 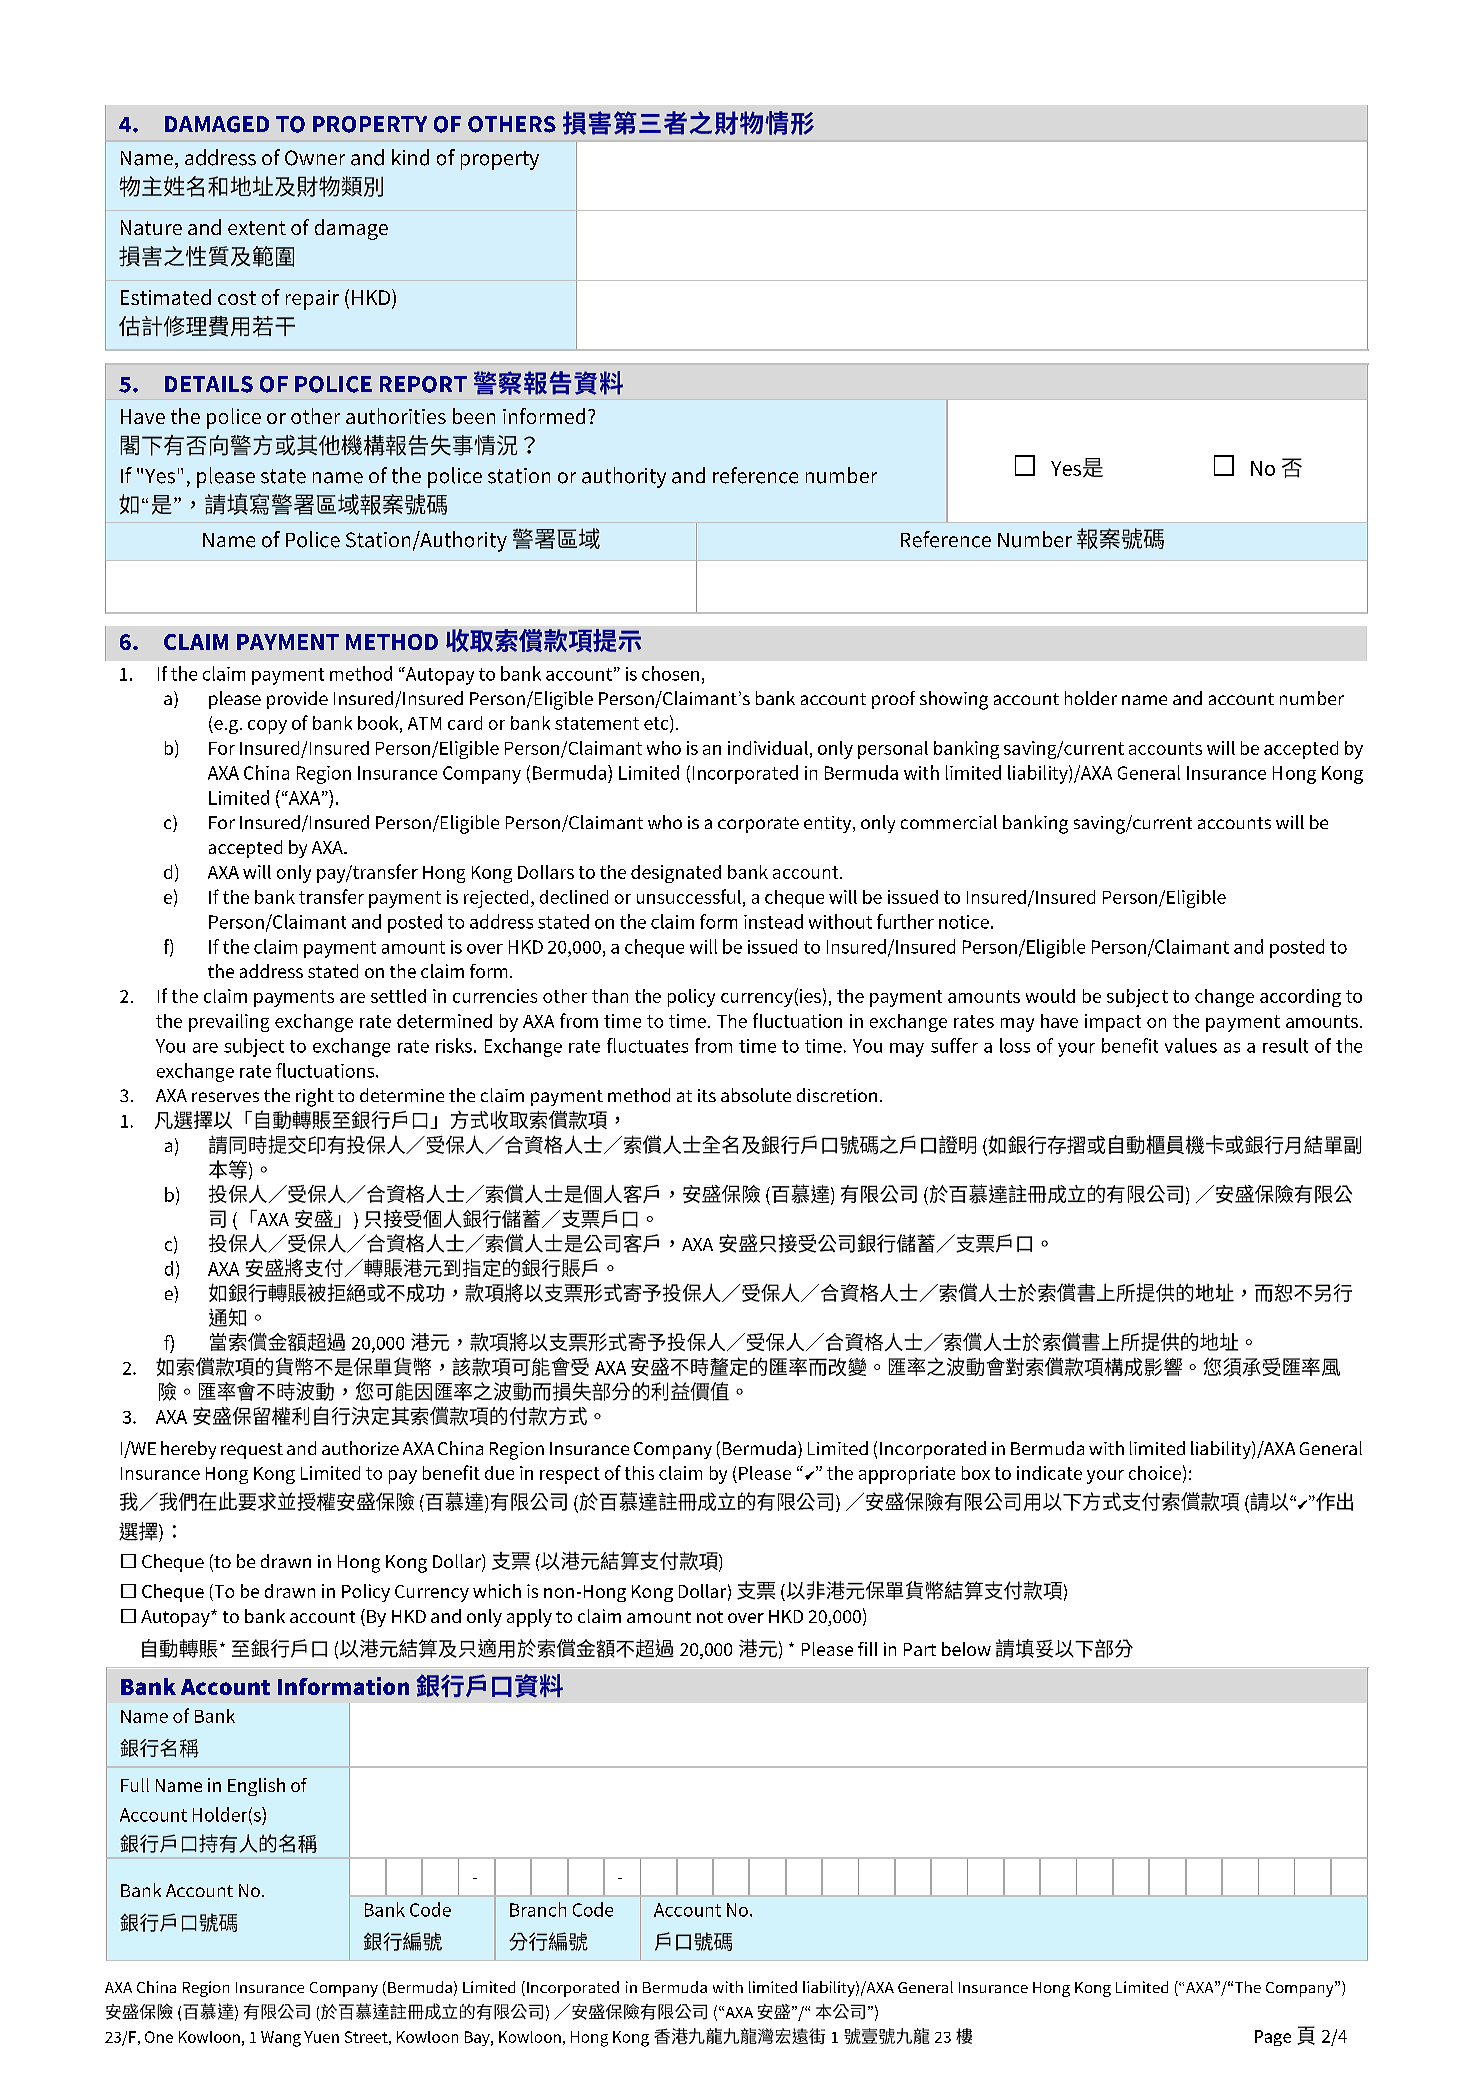 What do you see at coordinates (297, 700) in the screenshot?
I see `provide` at bounding box center [297, 700].
